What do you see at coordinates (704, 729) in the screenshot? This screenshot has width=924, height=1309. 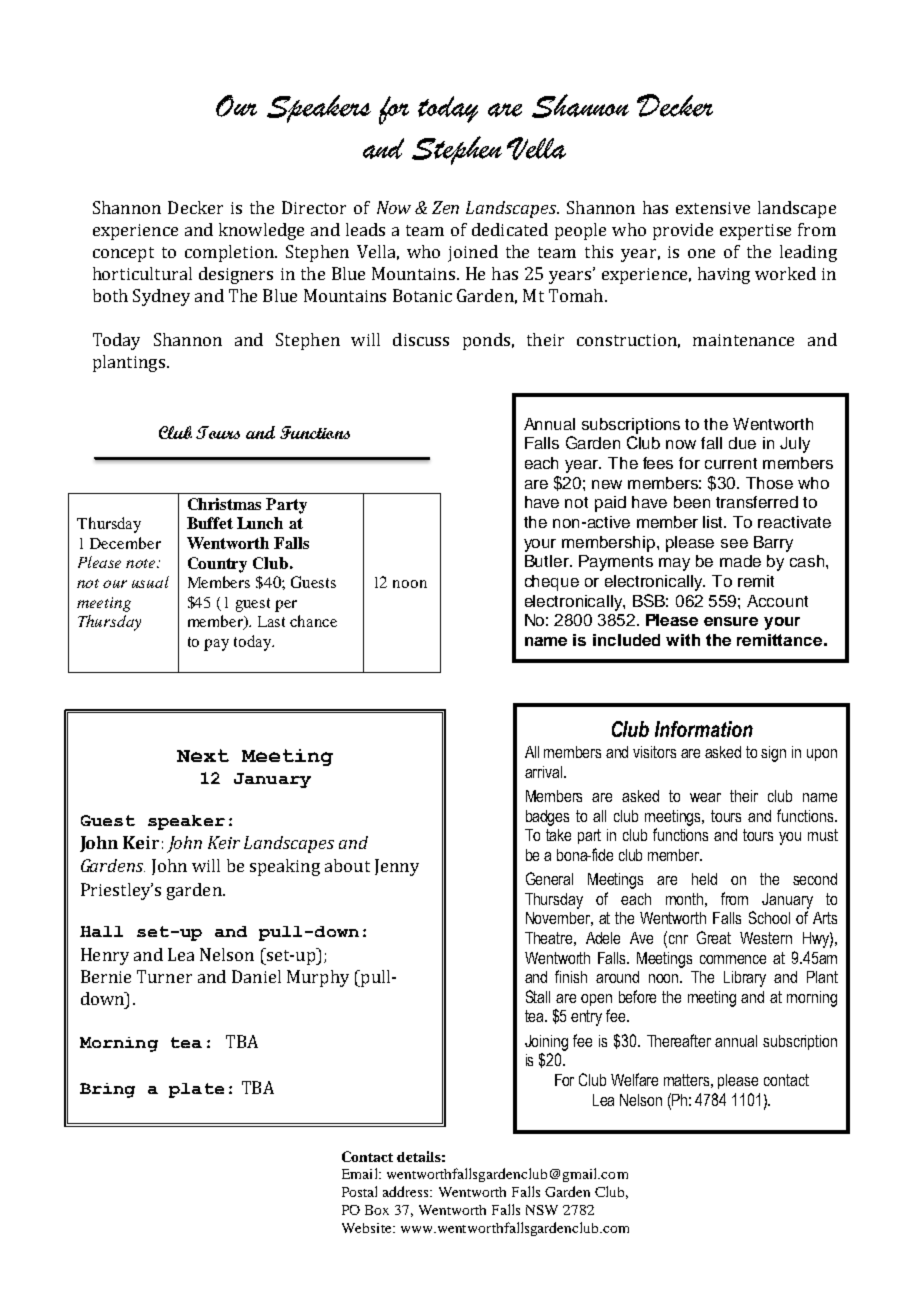 I see `Information` at bounding box center [704, 729].
